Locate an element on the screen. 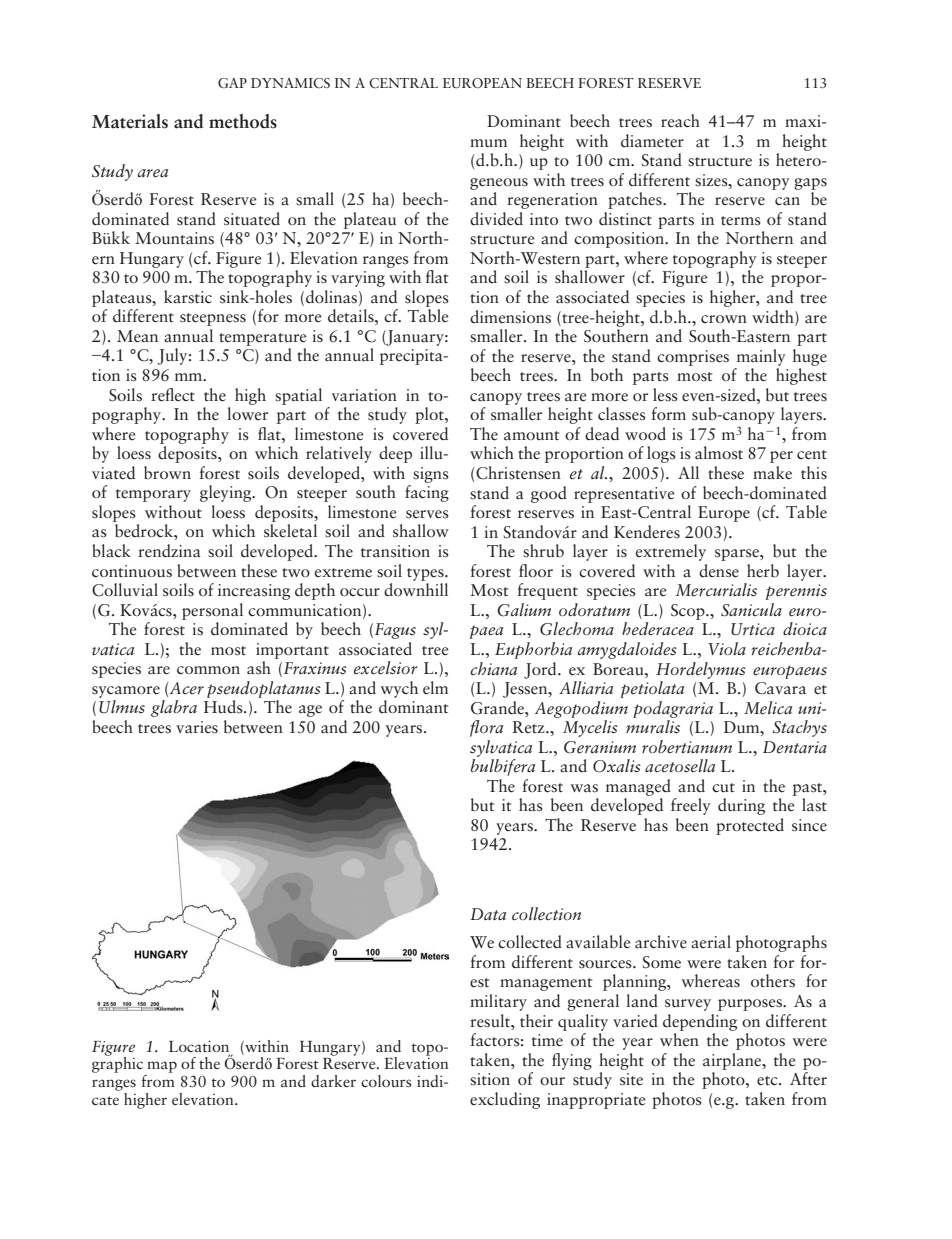 The image size is (952, 1239). types is located at coordinates (426, 574).
